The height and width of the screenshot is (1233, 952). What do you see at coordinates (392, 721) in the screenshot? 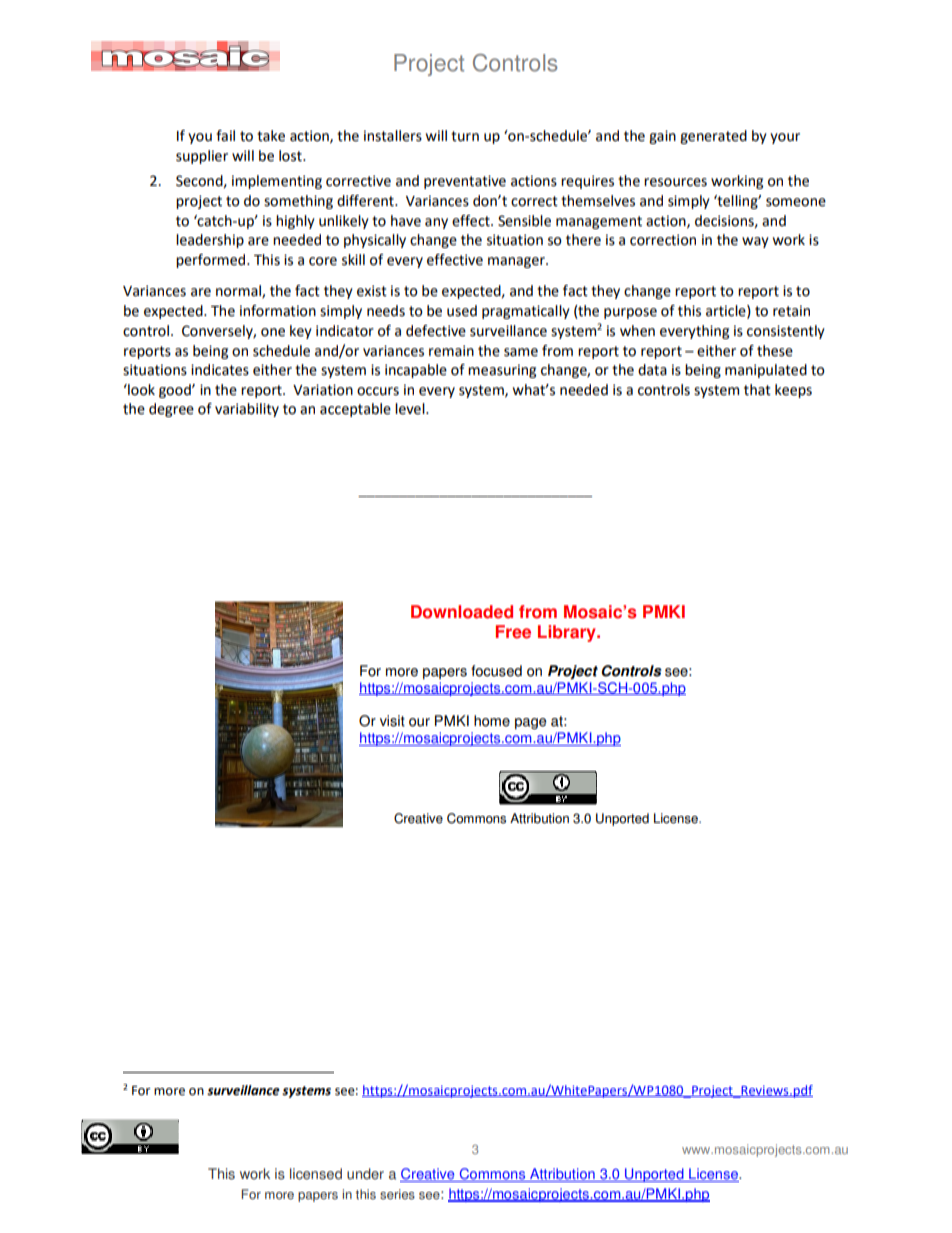
I see `visit` at bounding box center [392, 721].
